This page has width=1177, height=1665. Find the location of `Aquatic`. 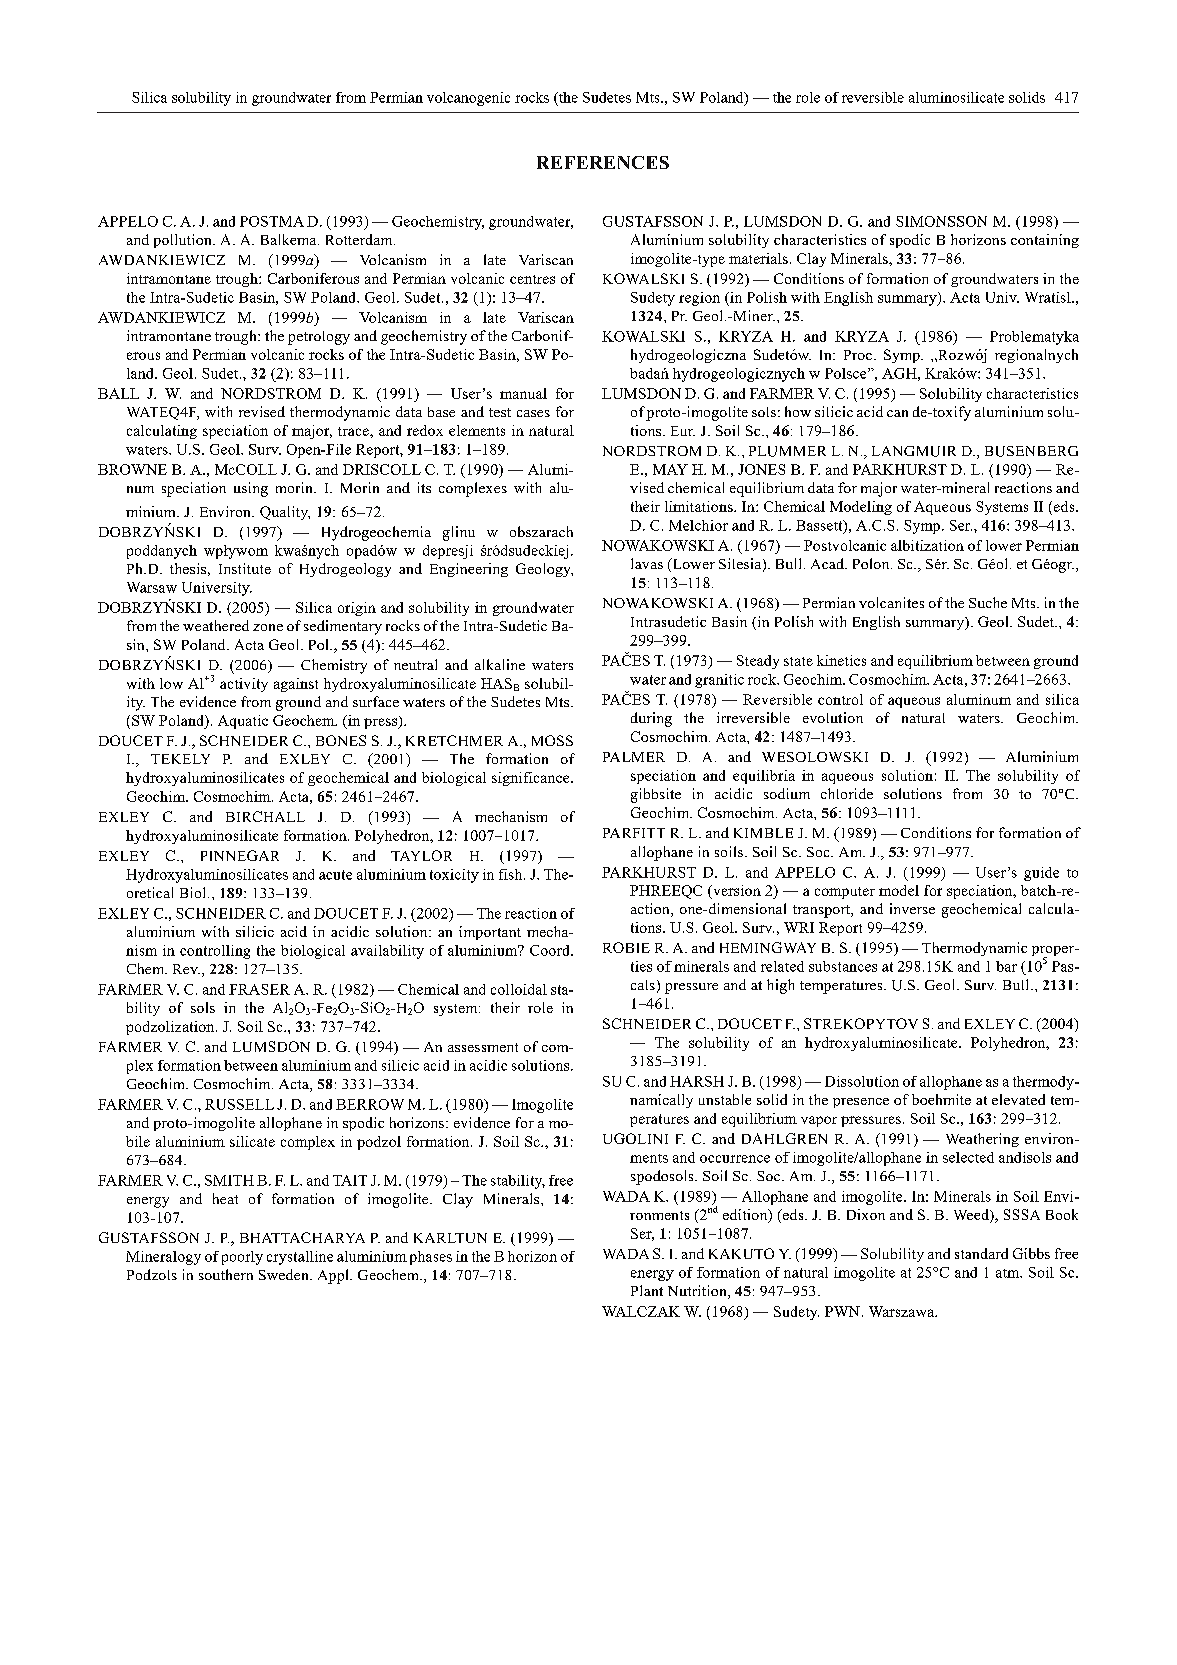

Aquatic is located at coordinates (243, 722).
